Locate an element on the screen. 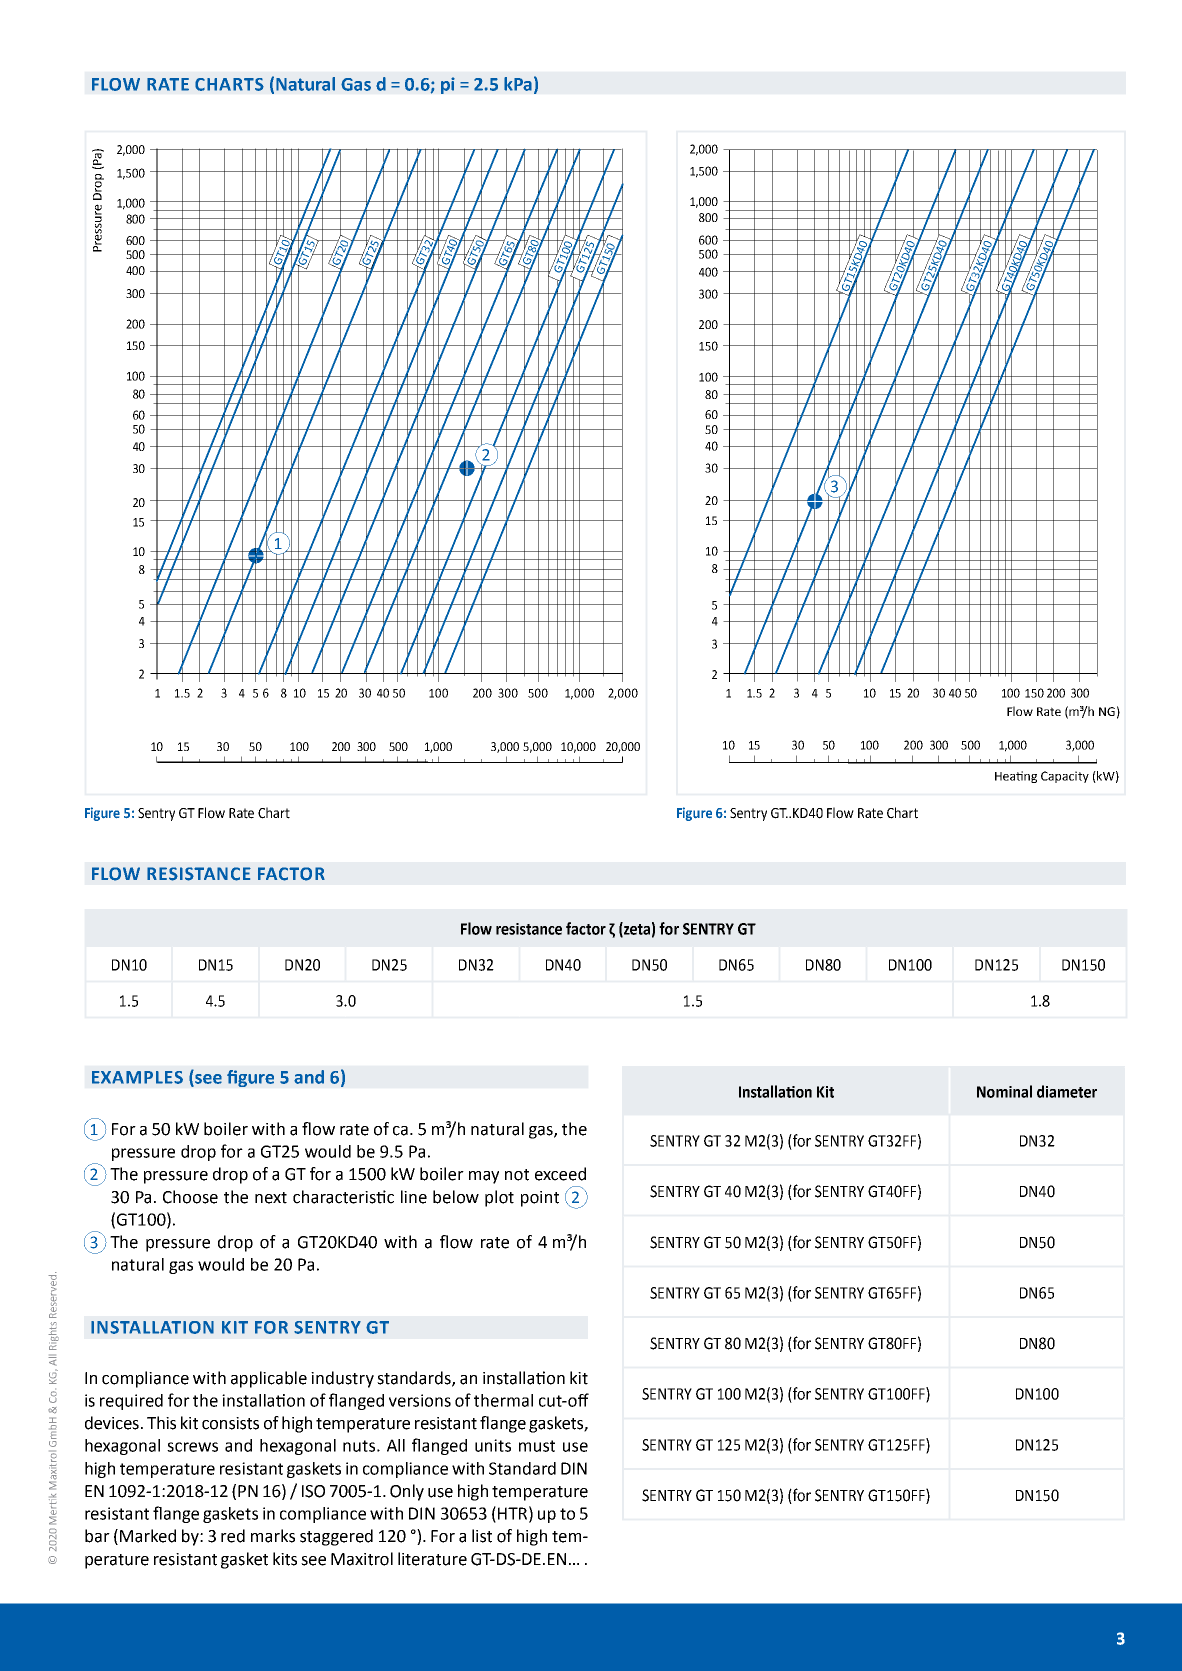 This screenshot has height=1671, width=1182. Heating is located at coordinates (1016, 777).
